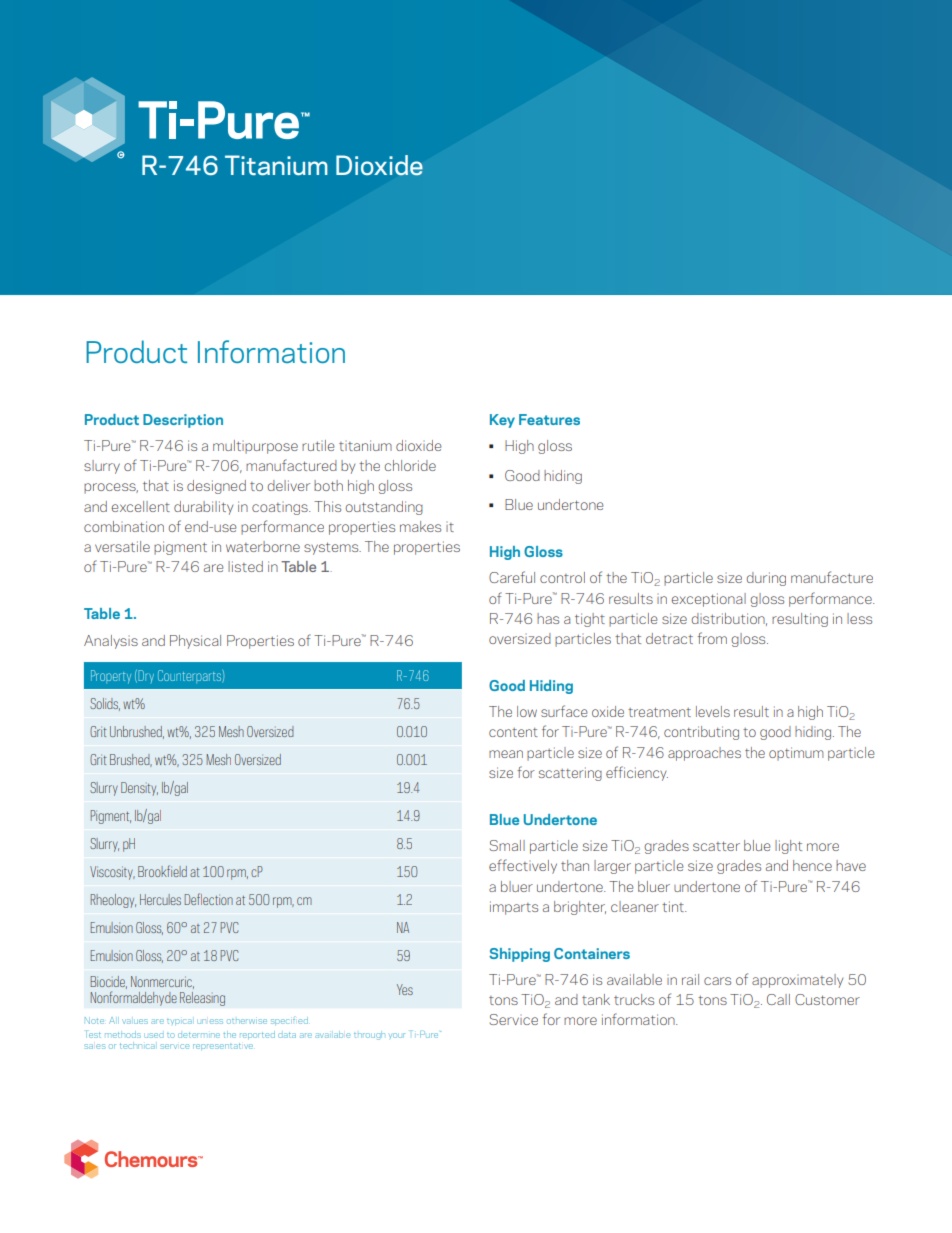  What do you see at coordinates (812, 865) in the page?
I see `hence` at bounding box center [812, 865].
